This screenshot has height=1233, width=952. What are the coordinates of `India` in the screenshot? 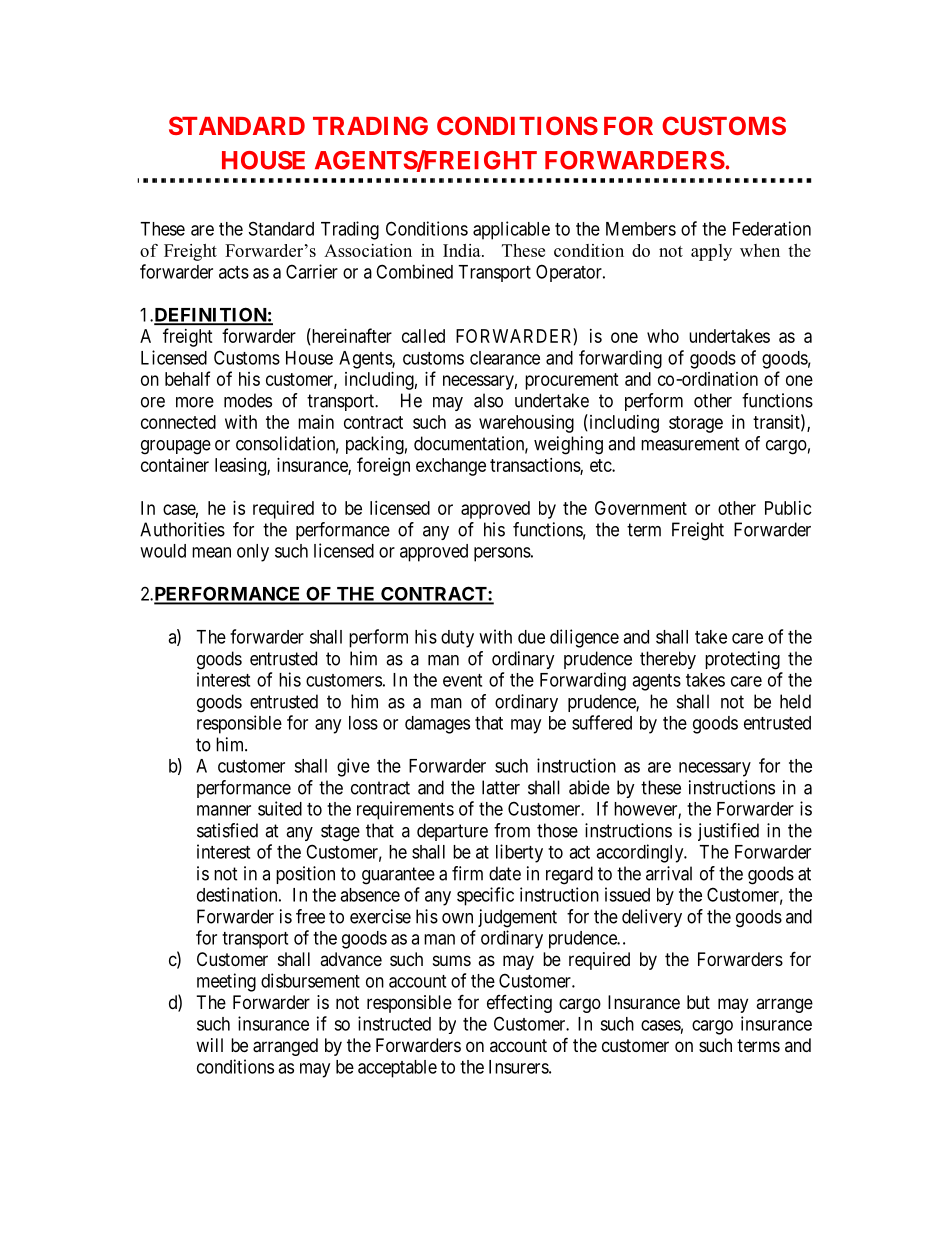 It's located at (463, 250).
